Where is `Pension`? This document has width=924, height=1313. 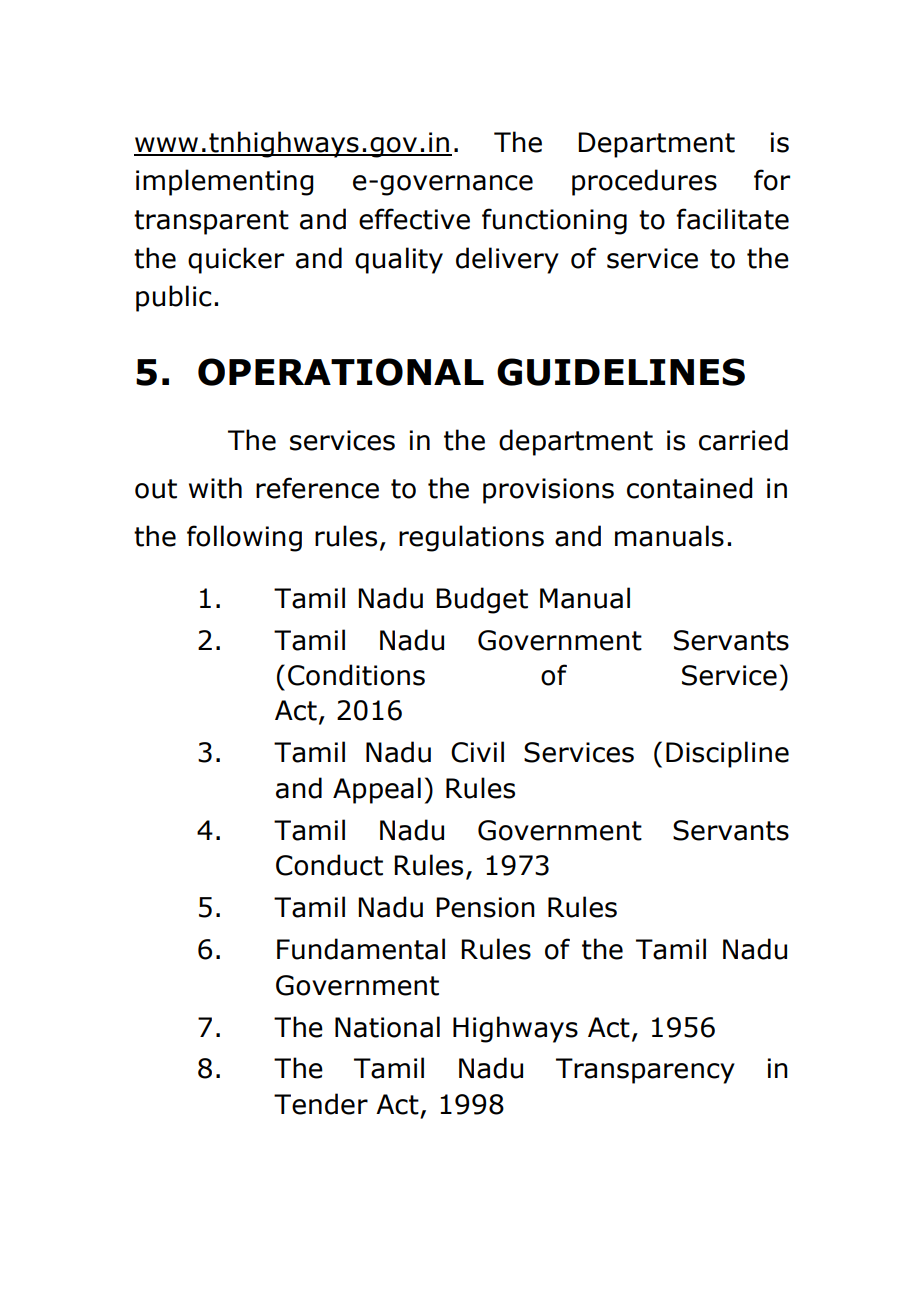
Pension is located at coordinates (485, 907).
